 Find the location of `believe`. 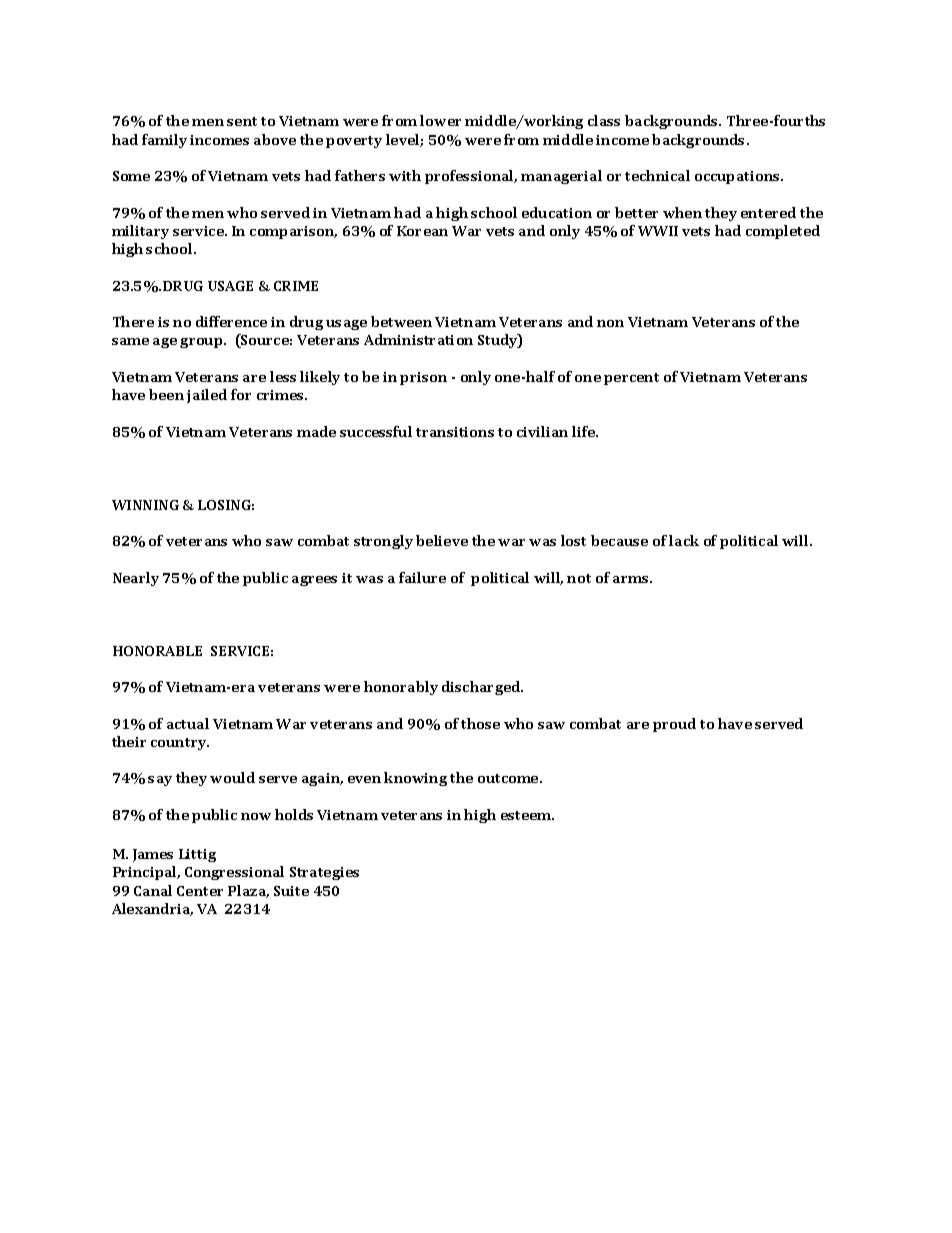

believe is located at coordinates (442, 540).
